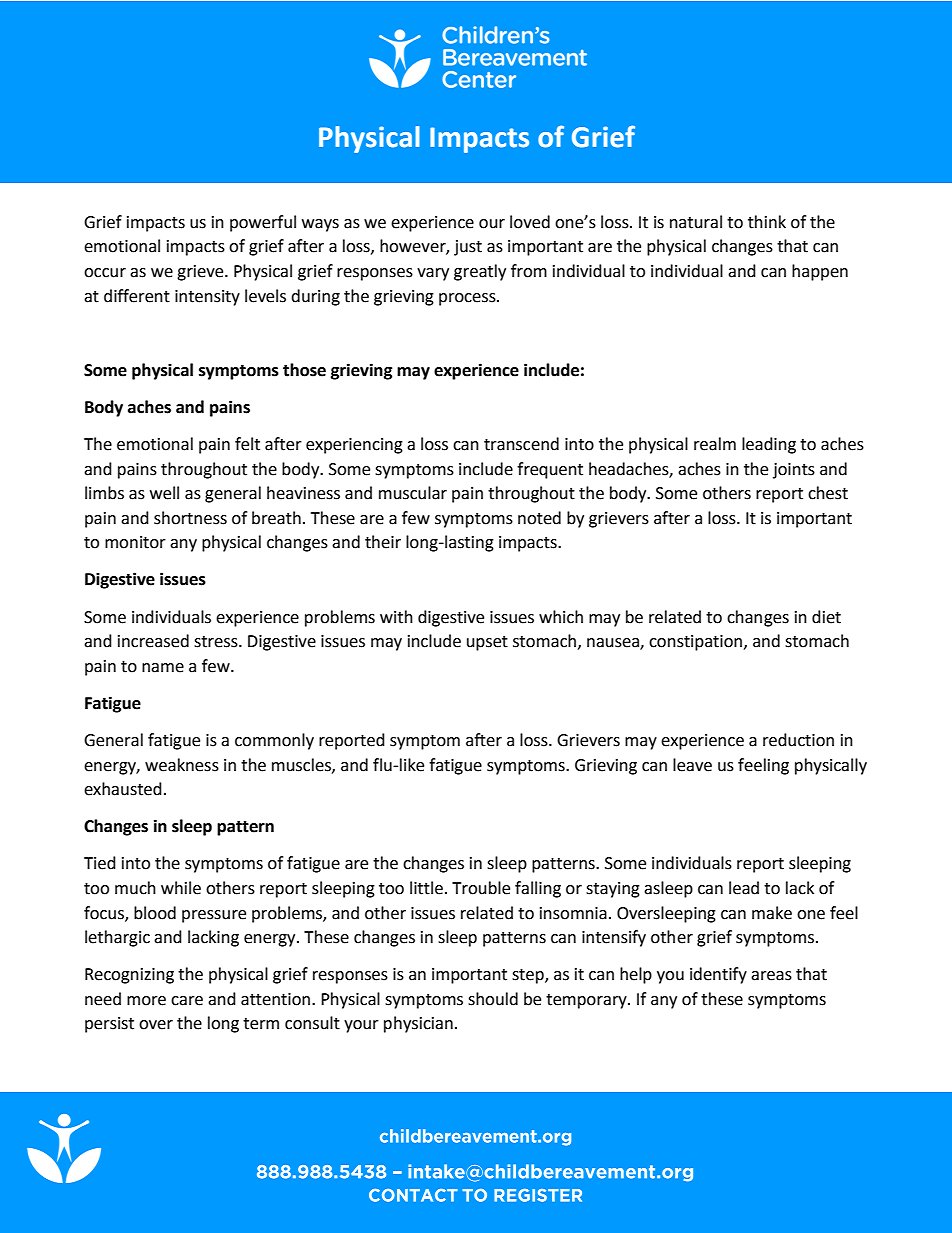 This page has height=1233, width=952. I want to click on think, so click(767, 222).
